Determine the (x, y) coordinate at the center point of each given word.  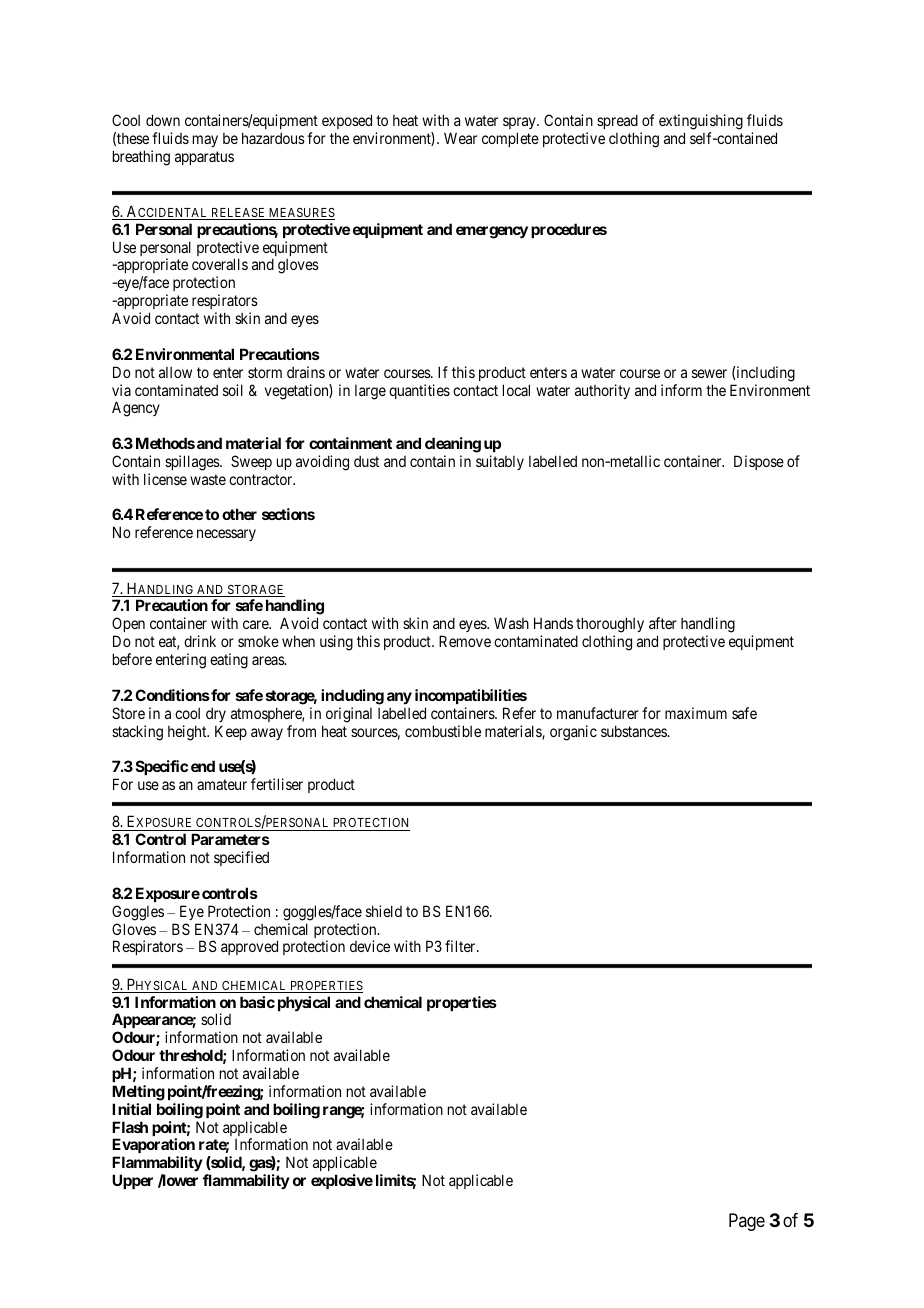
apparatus (204, 158)
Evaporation (153, 1147)
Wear (460, 138)
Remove (465, 641)
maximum (696, 713)
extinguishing (701, 122)
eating (229, 661)
